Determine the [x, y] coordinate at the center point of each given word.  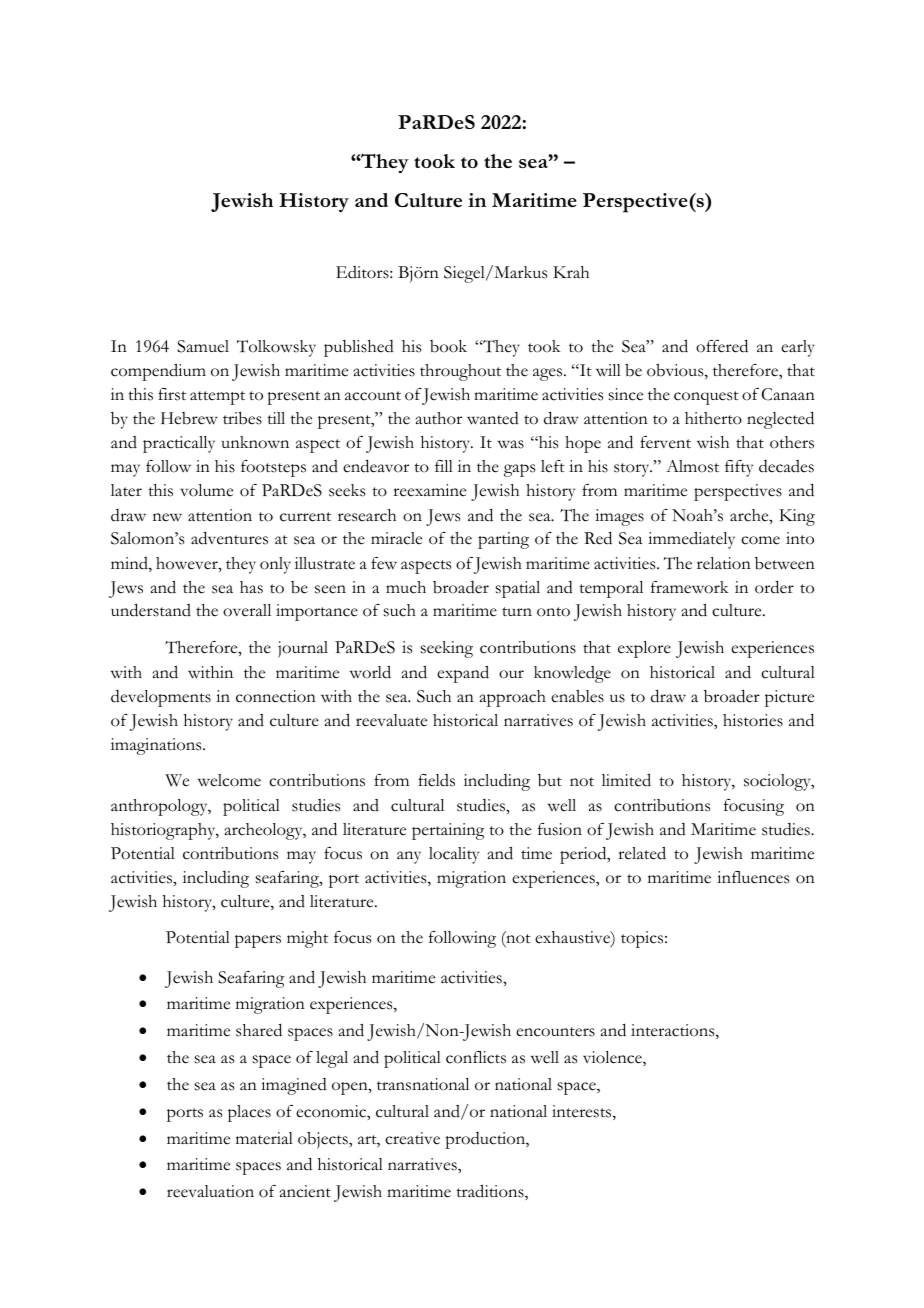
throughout [460, 372]
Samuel [203, 346]
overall [247, 610]
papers [258, 941]
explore [644, 649]
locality [454, 855]
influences [753, 877]
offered [722, 346]
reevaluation [210, 1191]
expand [463, 674]
